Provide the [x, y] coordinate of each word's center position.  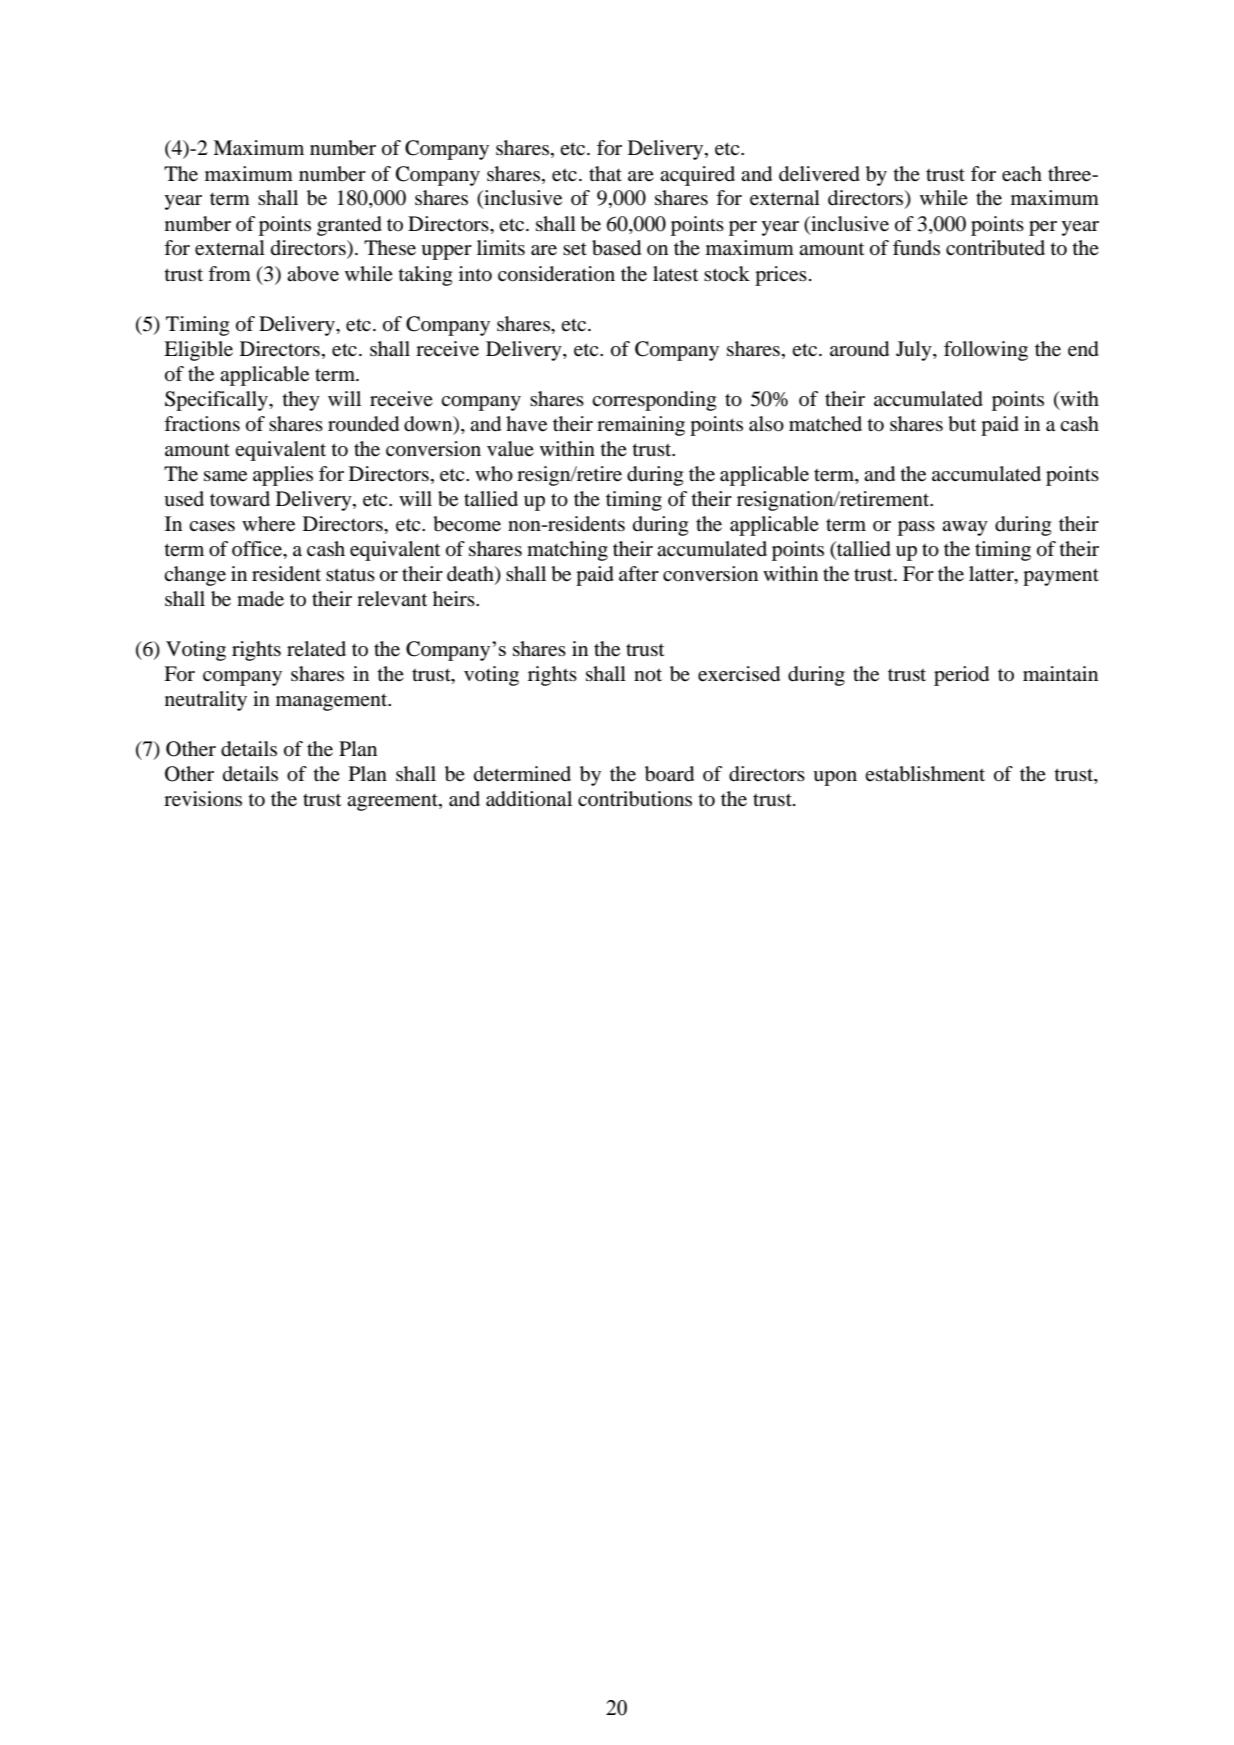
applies [283, 476]
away [965, 528]
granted [349, 226]
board [669, 774]
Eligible [198, 351]
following [986, 351]
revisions [203, 799]
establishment [925, 774]
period [961, 676]
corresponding [654, 401]
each [1022, 174]
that [605, 173]
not [648, 675]
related [316, 649]
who [494, 474]
